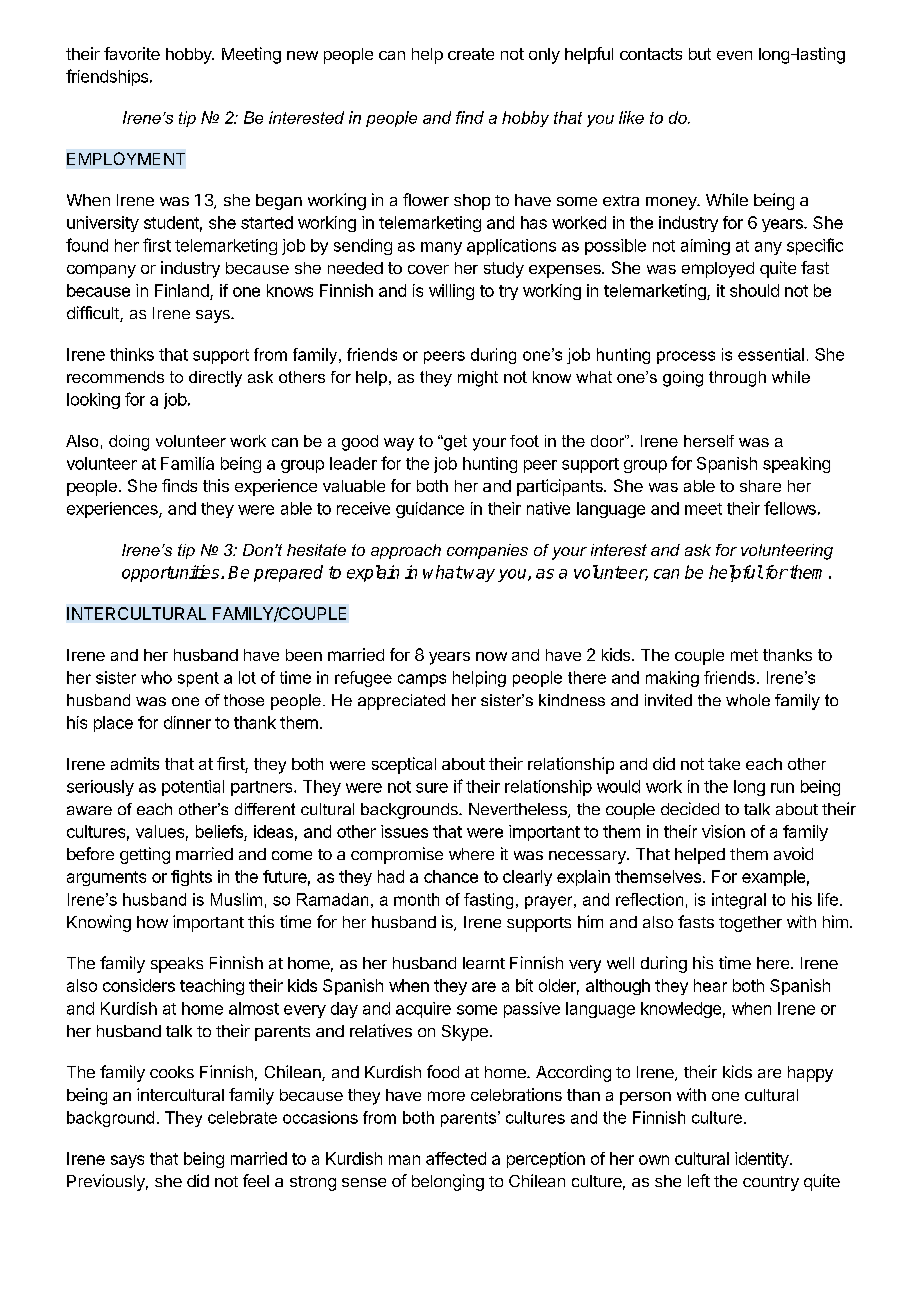 The height and width of the page is (1307, 924). Describe the element at coordinates (191, 878) in the page. I see `fights` at that location.
